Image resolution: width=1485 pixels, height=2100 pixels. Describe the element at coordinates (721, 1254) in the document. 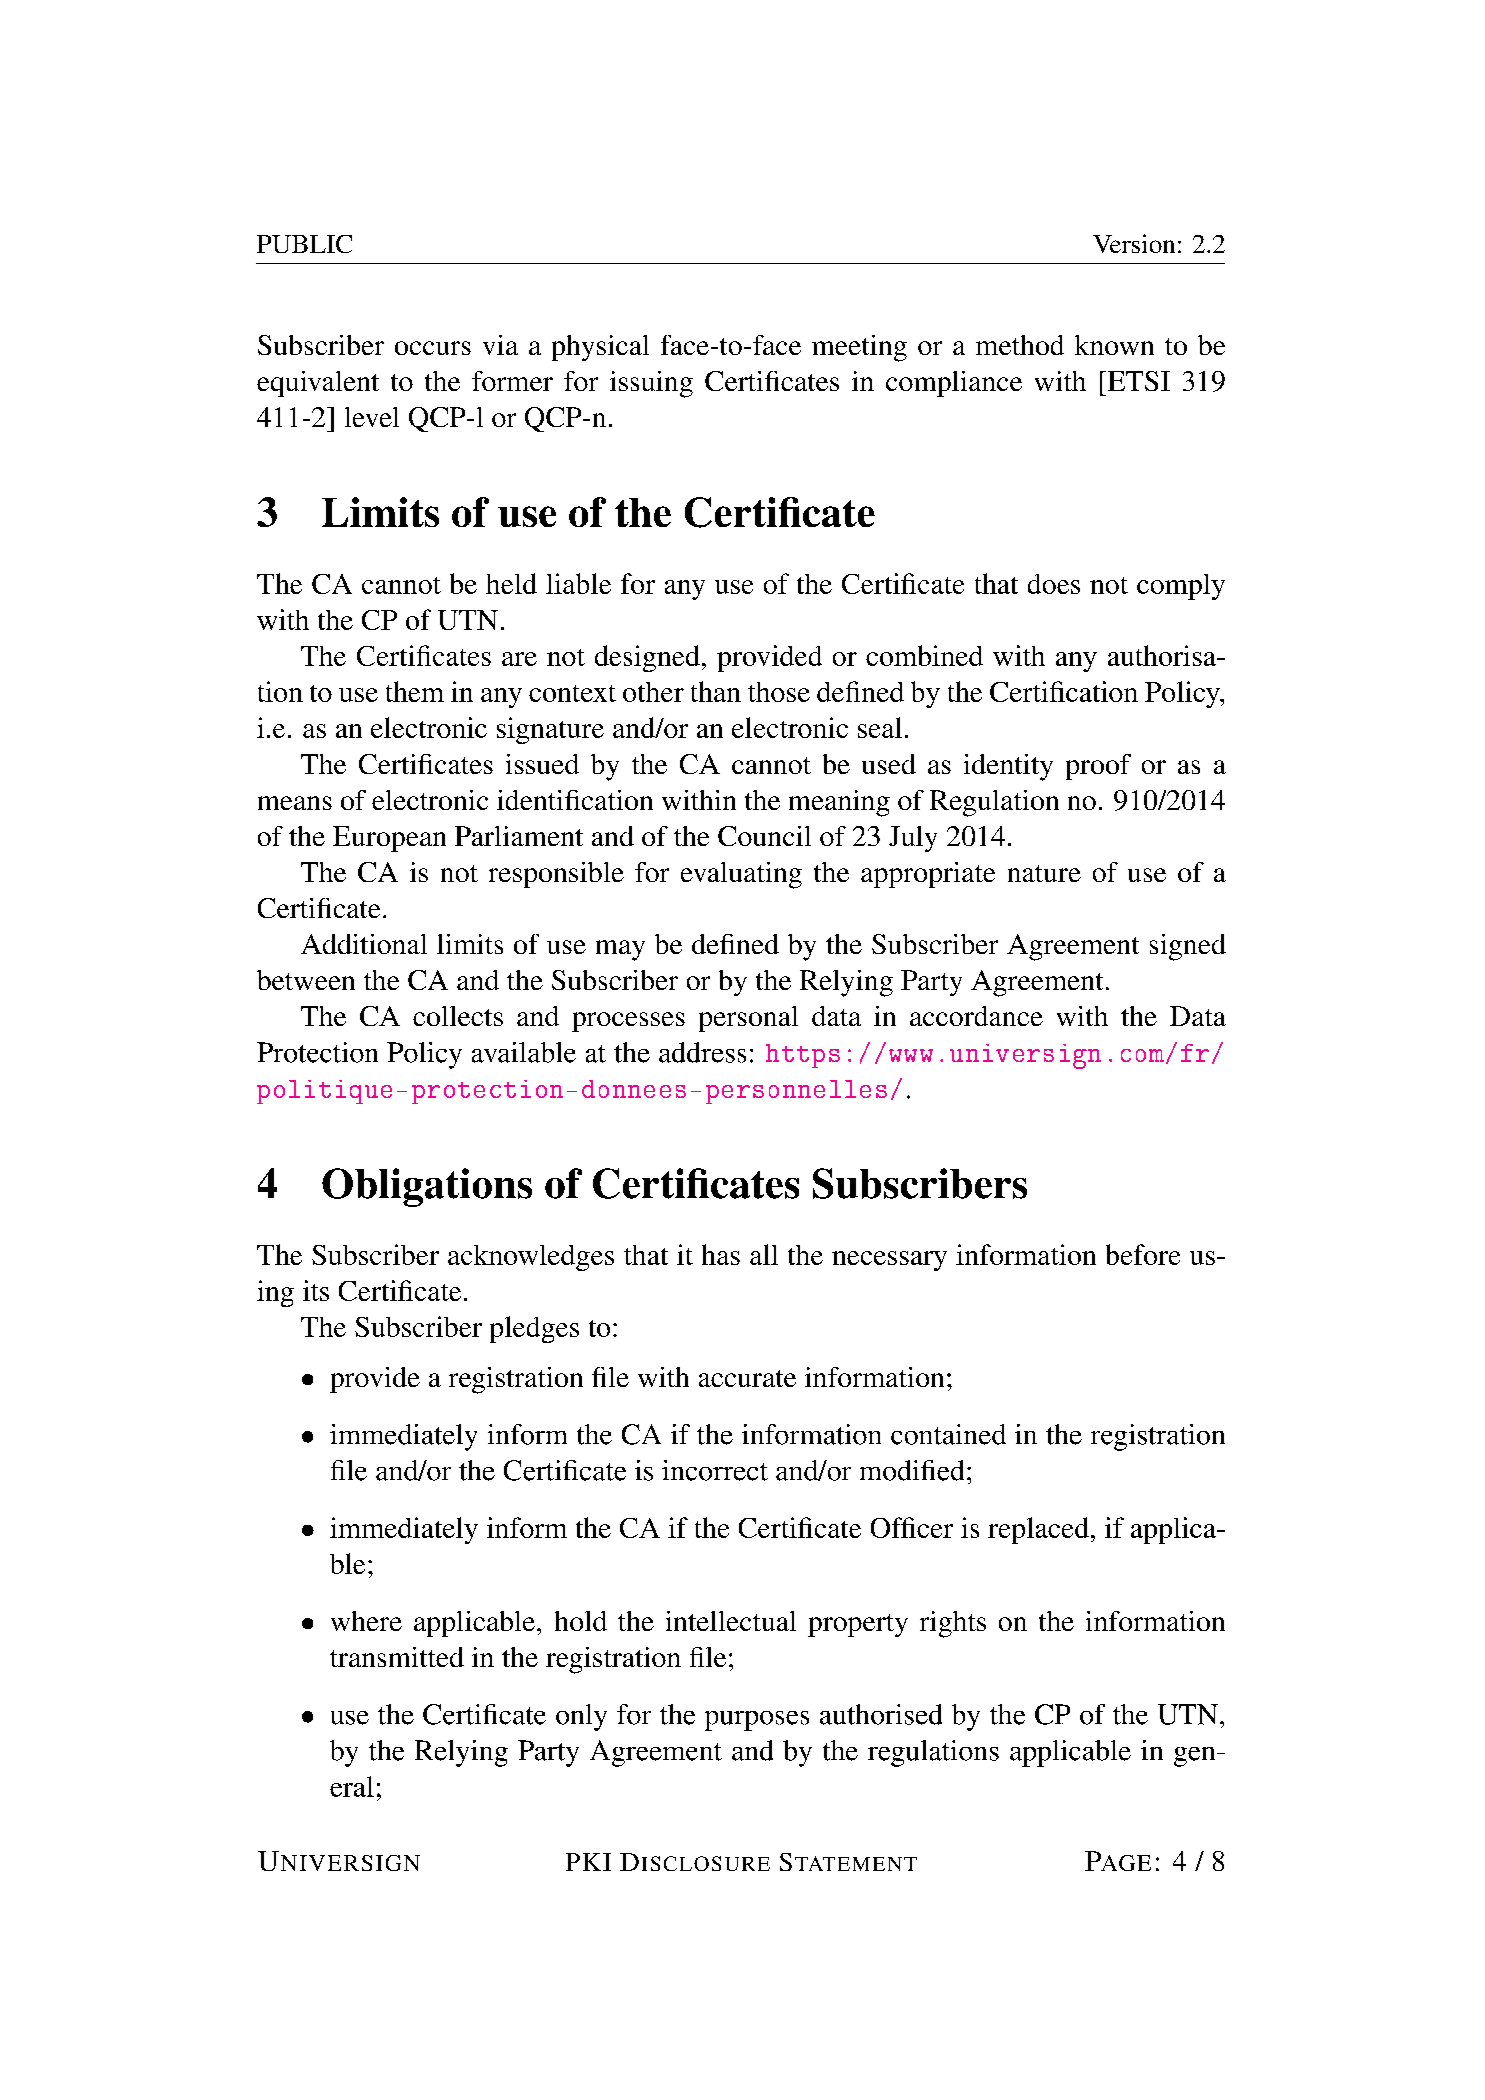

I see `has` at that location.
